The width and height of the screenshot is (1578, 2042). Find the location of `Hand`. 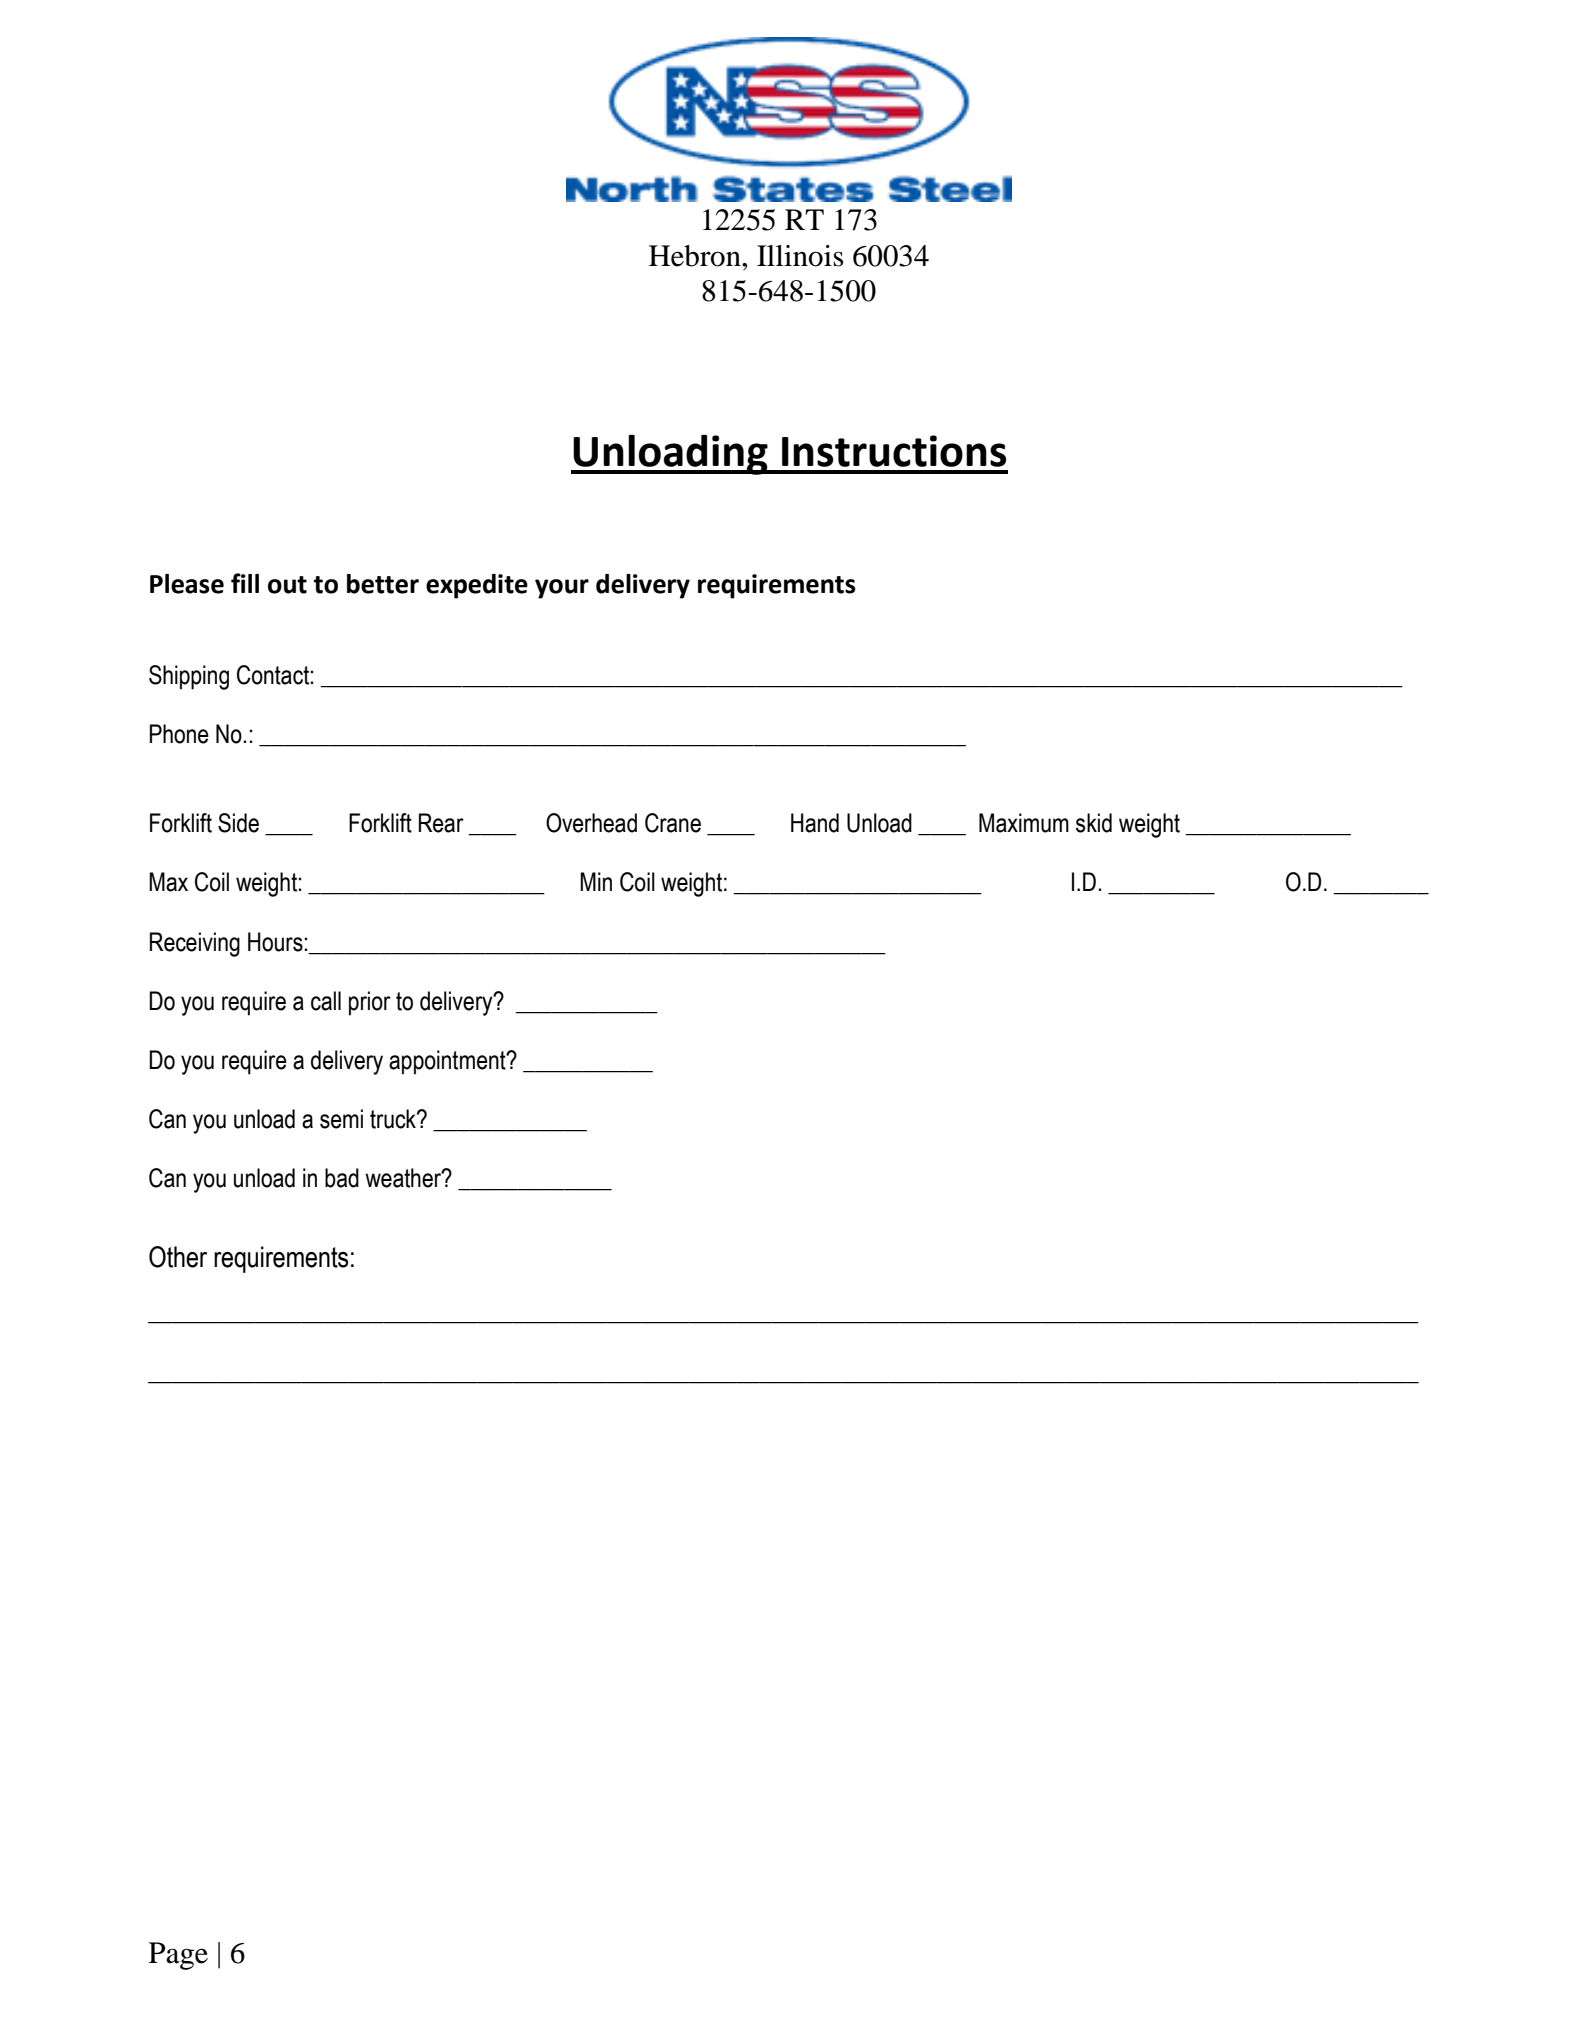

Hand is located at coordinates (815, 823).
